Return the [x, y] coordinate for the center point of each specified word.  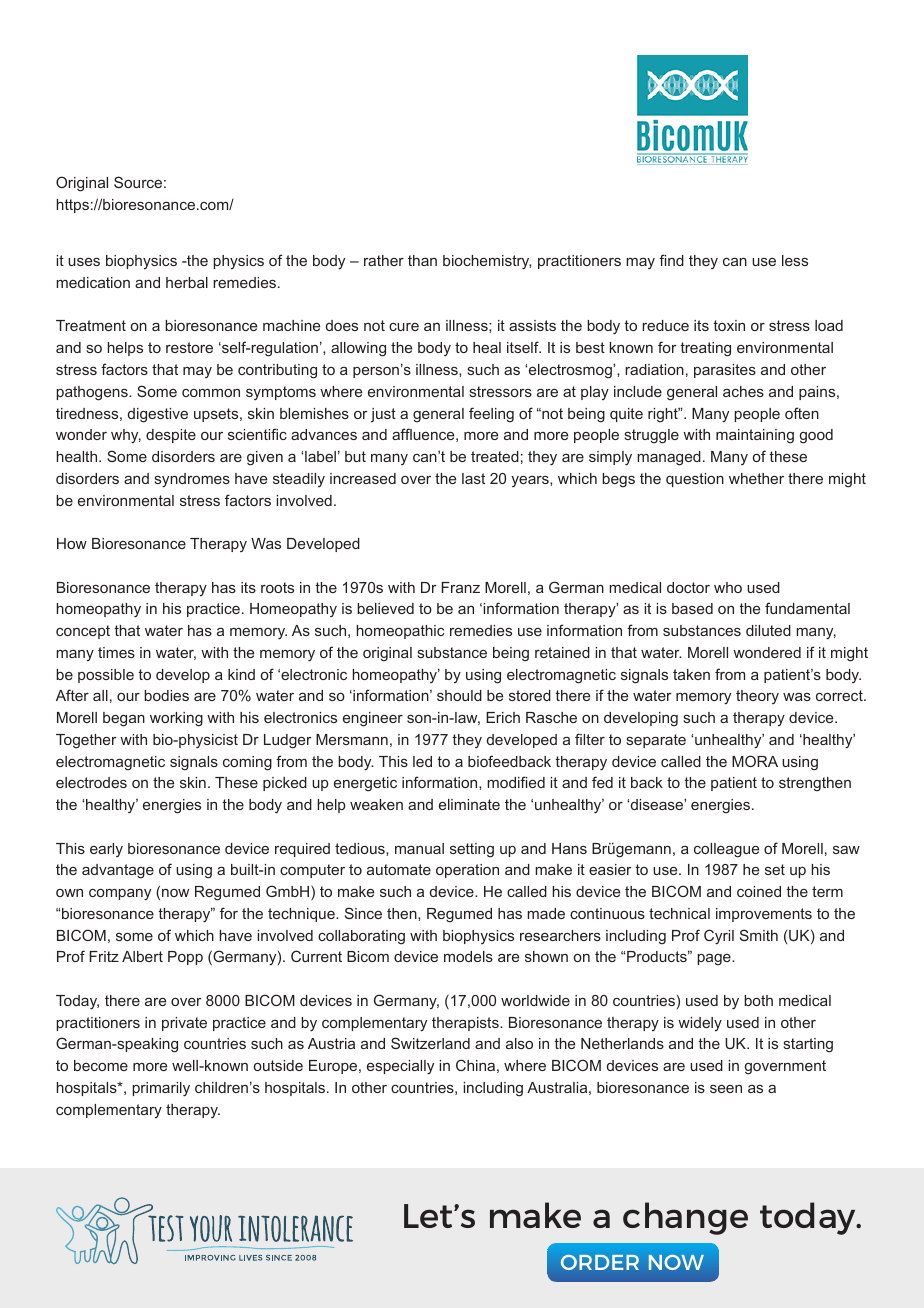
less [795, 260]
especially [400, 1067]
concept [83, 632]
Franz [460, 587]
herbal [187, 282]
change [685, 1218]
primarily [161, 1089]
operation [467, 871]
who [728, 587]
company [120, 895]
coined [759, 891]
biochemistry [487, 262]
